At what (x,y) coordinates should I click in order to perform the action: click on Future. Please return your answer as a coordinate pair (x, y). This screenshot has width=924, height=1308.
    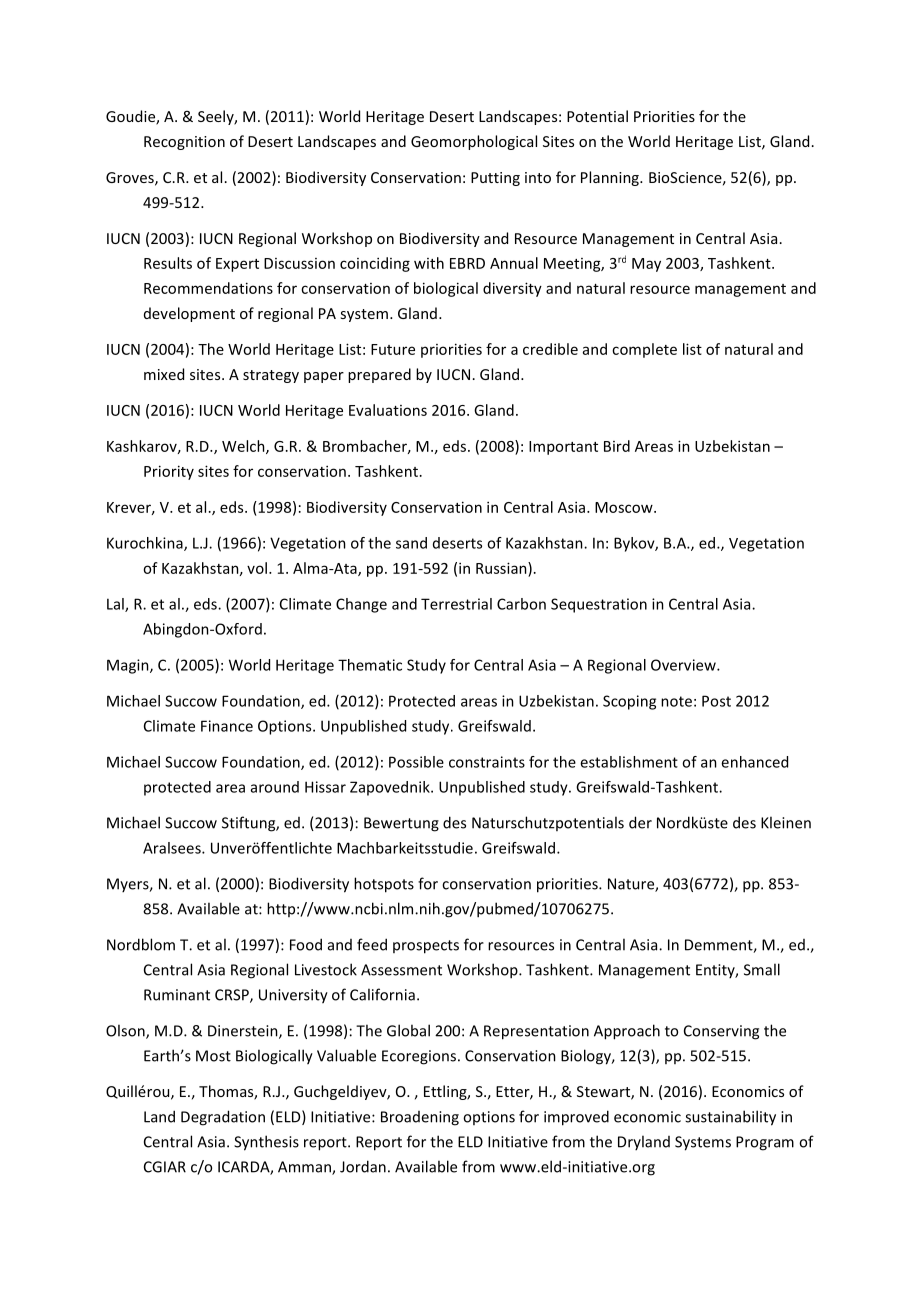
    Looking at the image, I should click on (393, 349).
